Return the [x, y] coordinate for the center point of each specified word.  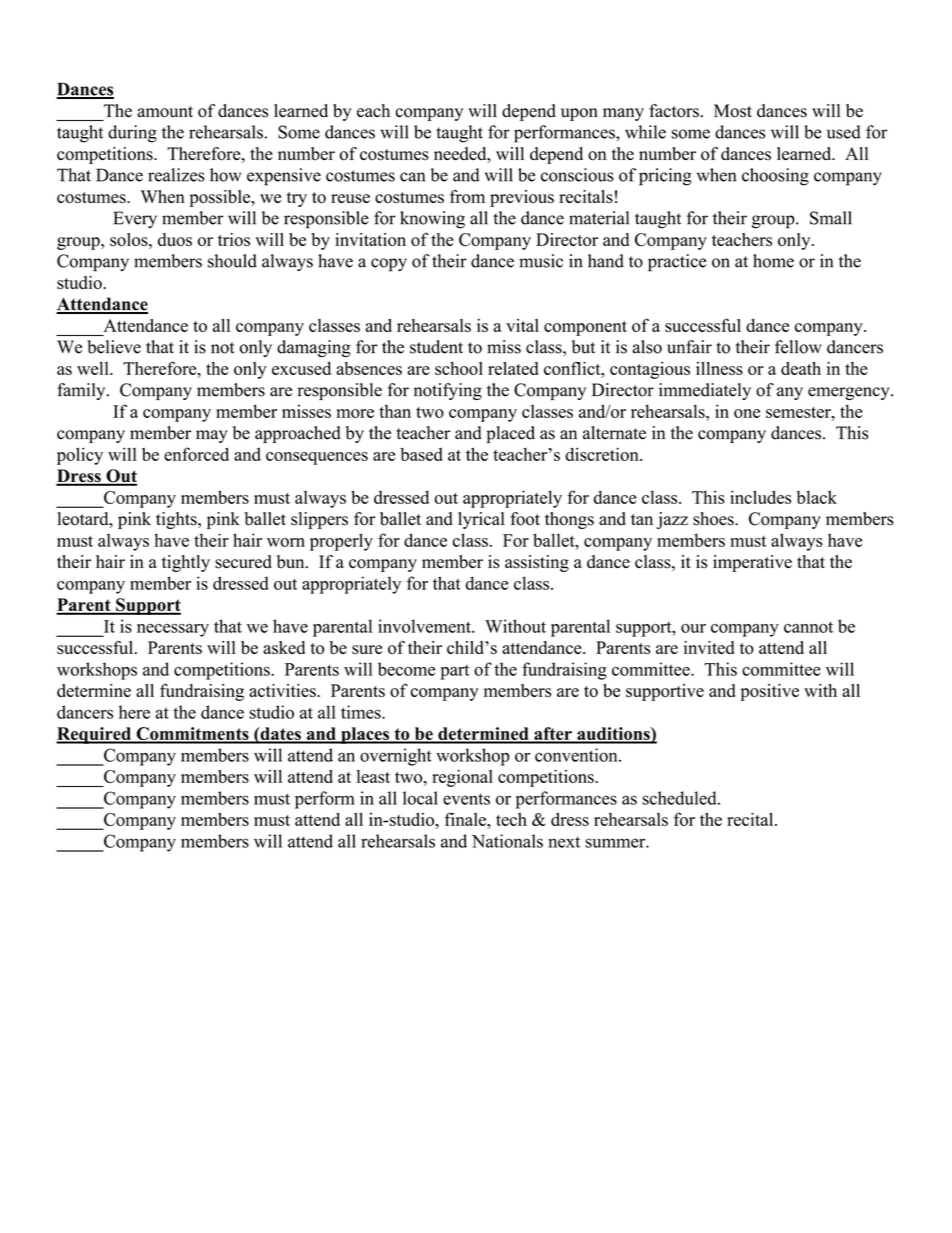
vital [522, 325]
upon [579, 114]
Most [733, 111]
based [421, 454]
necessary [173, 630]
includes [760, 497]
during [132, 134]
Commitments [192, 735]
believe [114, 347]
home [773, 261]
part [454, 672]
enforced [196, 454]
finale [466, 819]
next [564, 842]
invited [709, 647]
